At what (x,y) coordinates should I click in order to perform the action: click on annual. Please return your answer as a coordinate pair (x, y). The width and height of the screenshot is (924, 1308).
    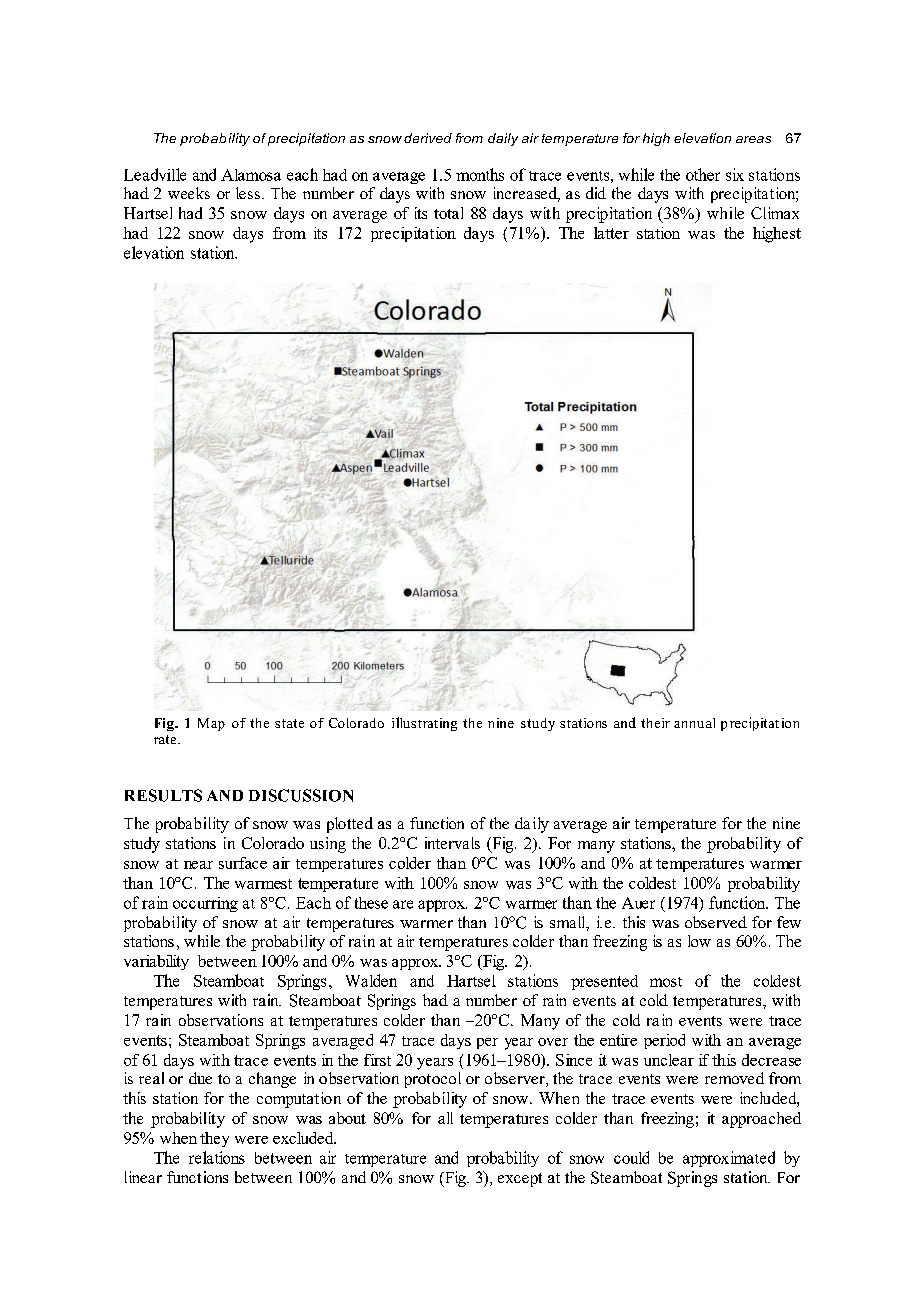
    Looking at the image, I should click on (694, 723).
